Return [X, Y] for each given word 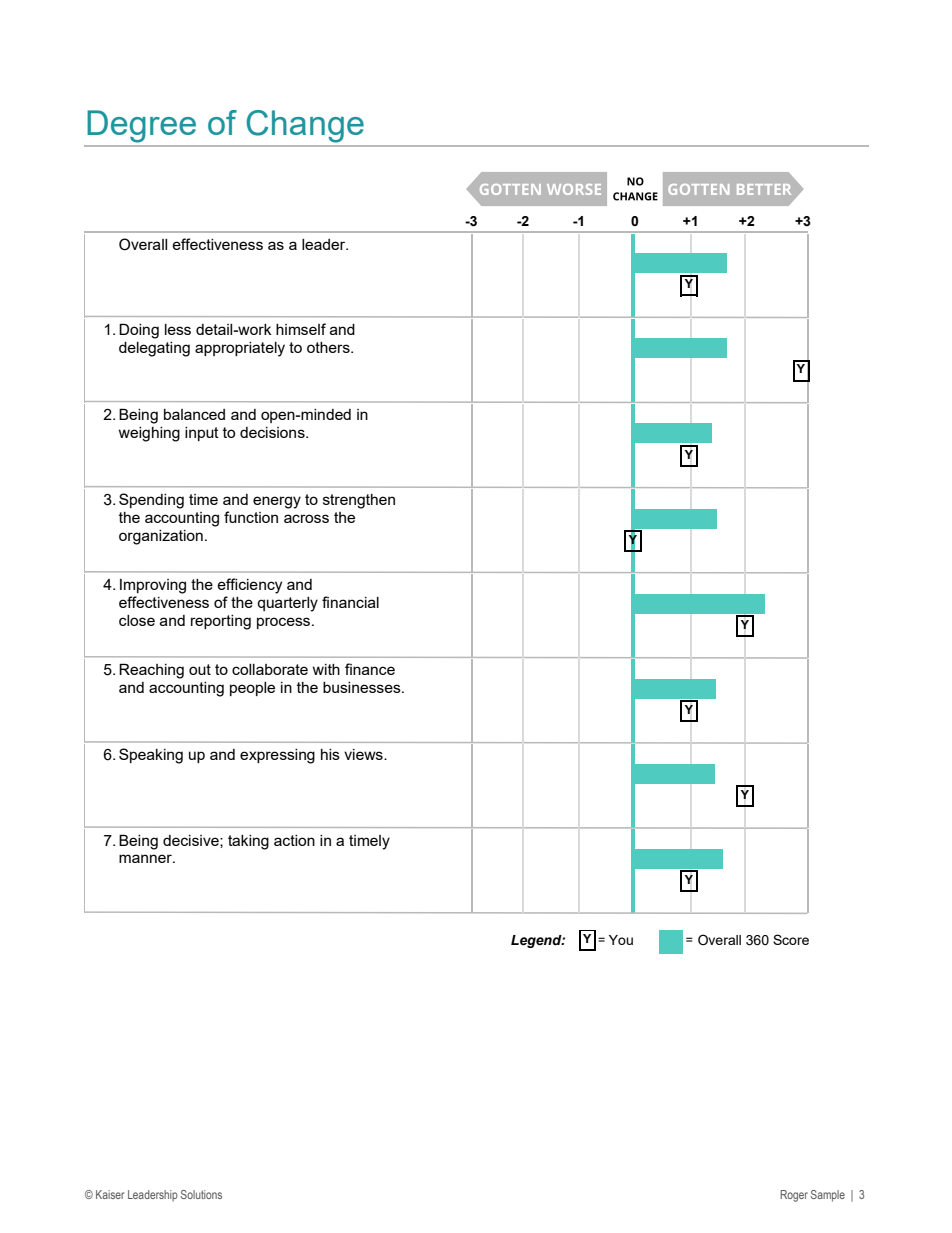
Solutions [201, 1194]
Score [791, 939]
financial [350, 602]
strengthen [359, 501]
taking [248, 842]
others [329, 347]
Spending [151, 501]
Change [305, 126]
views [364, 754]
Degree [141, 126]
